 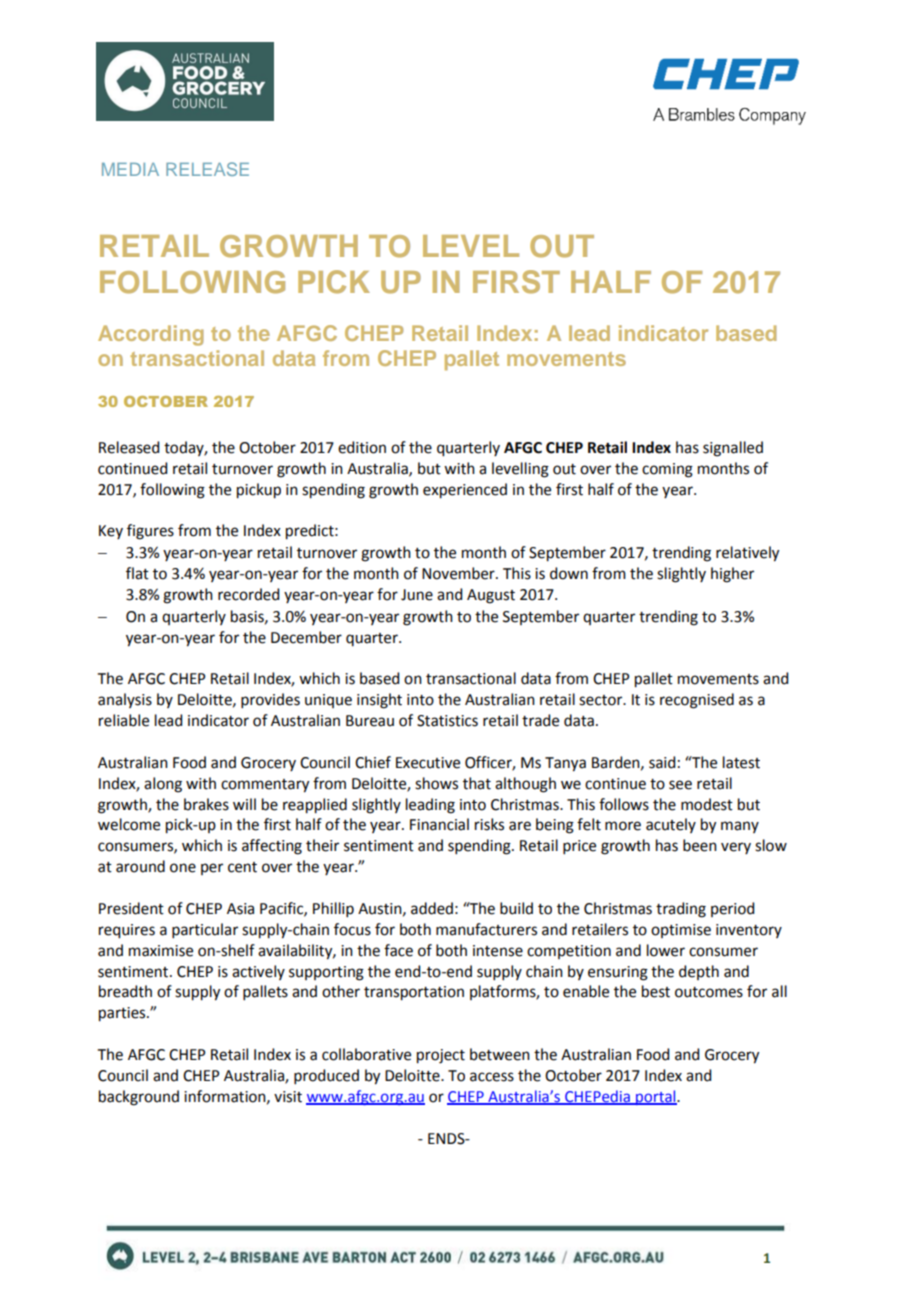 I want to click on June, so click(x=417, y=595).
